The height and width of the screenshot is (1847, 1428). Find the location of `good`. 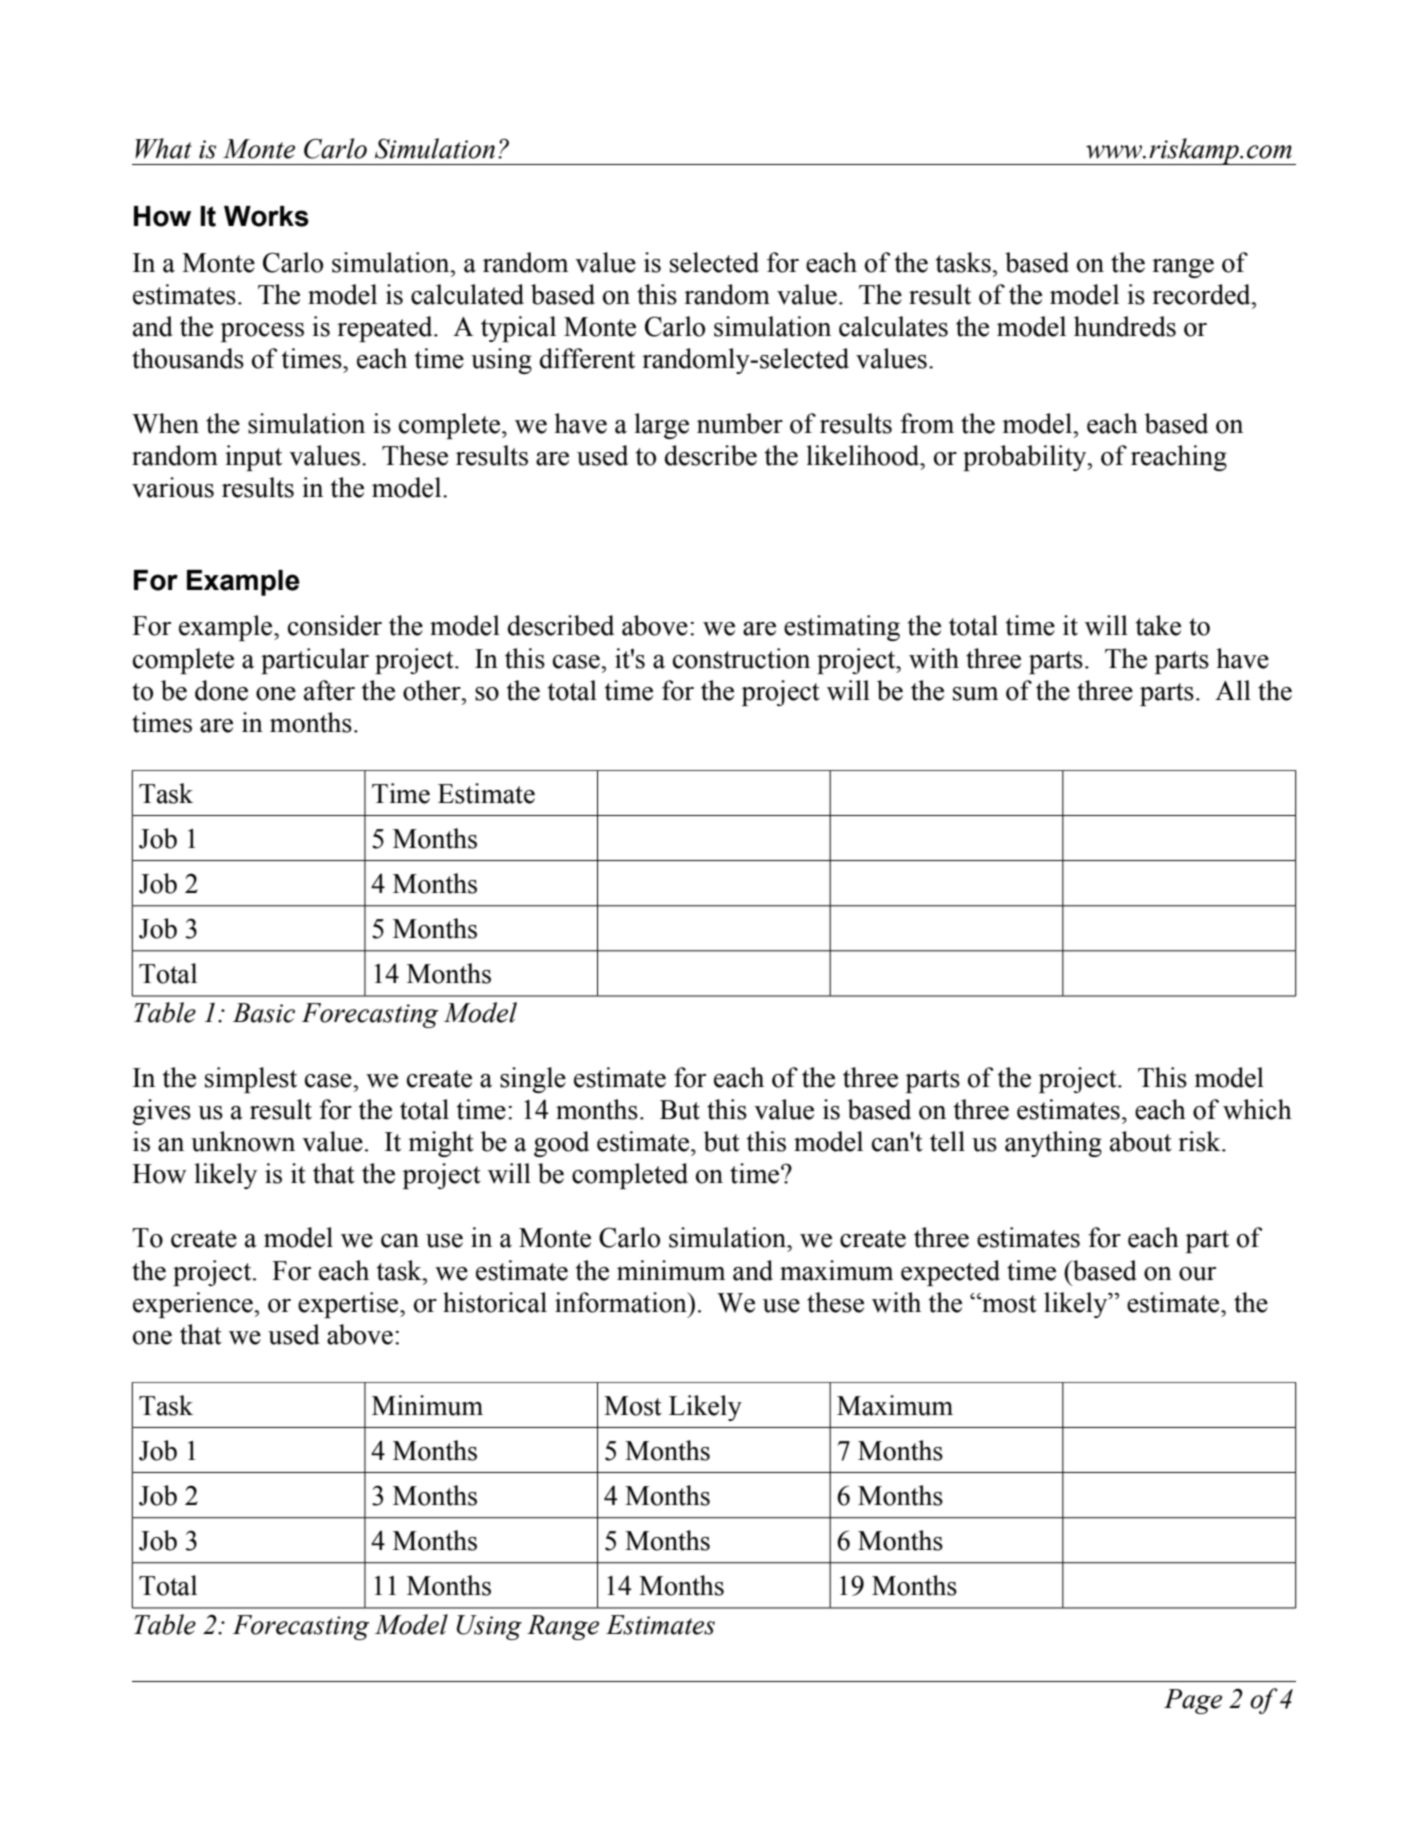

good is located at coordinates (561, 1144).
